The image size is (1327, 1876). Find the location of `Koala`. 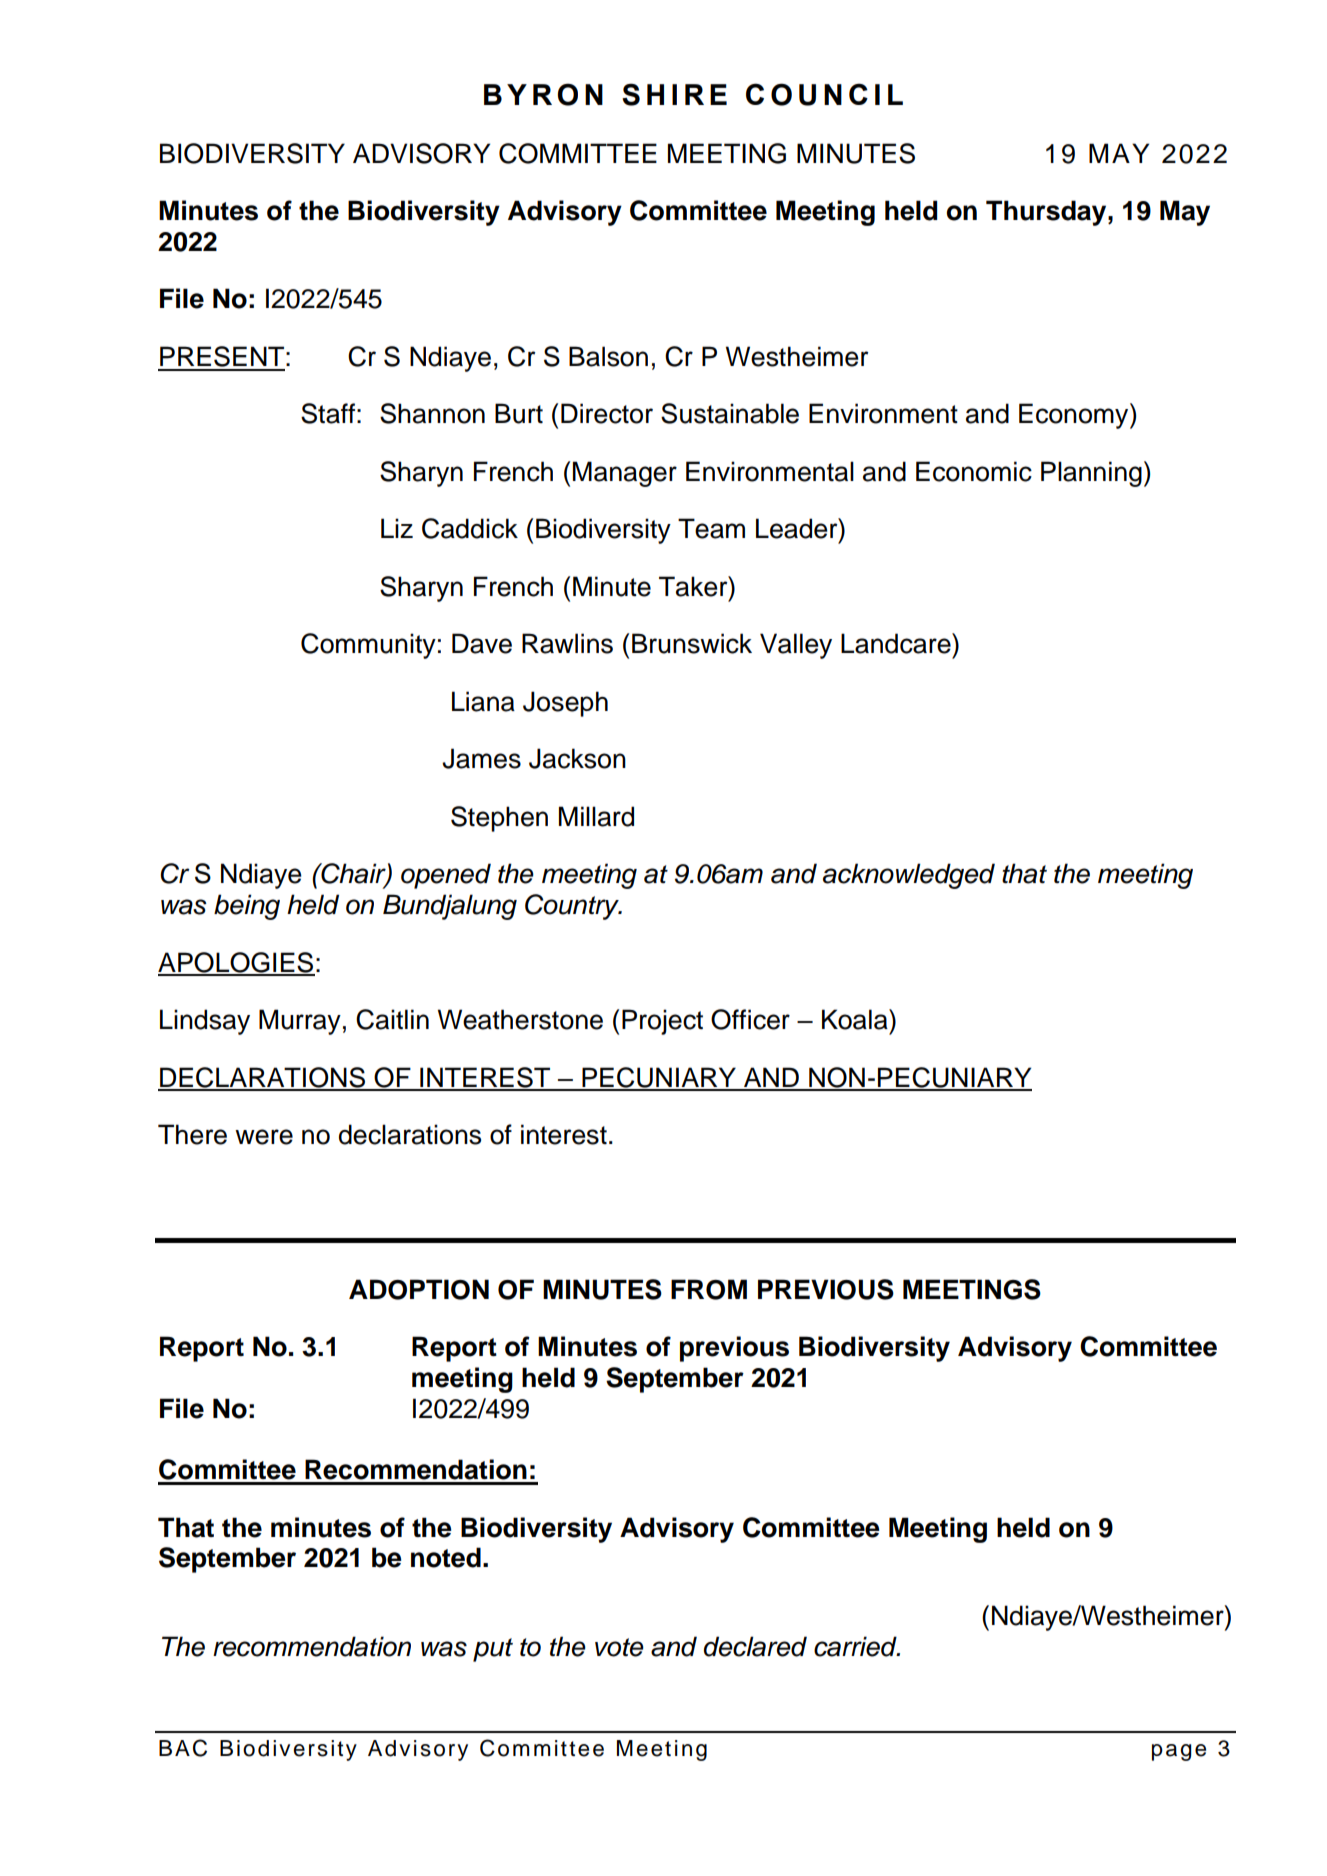

Koala is located at coordinates (856, 1019).
